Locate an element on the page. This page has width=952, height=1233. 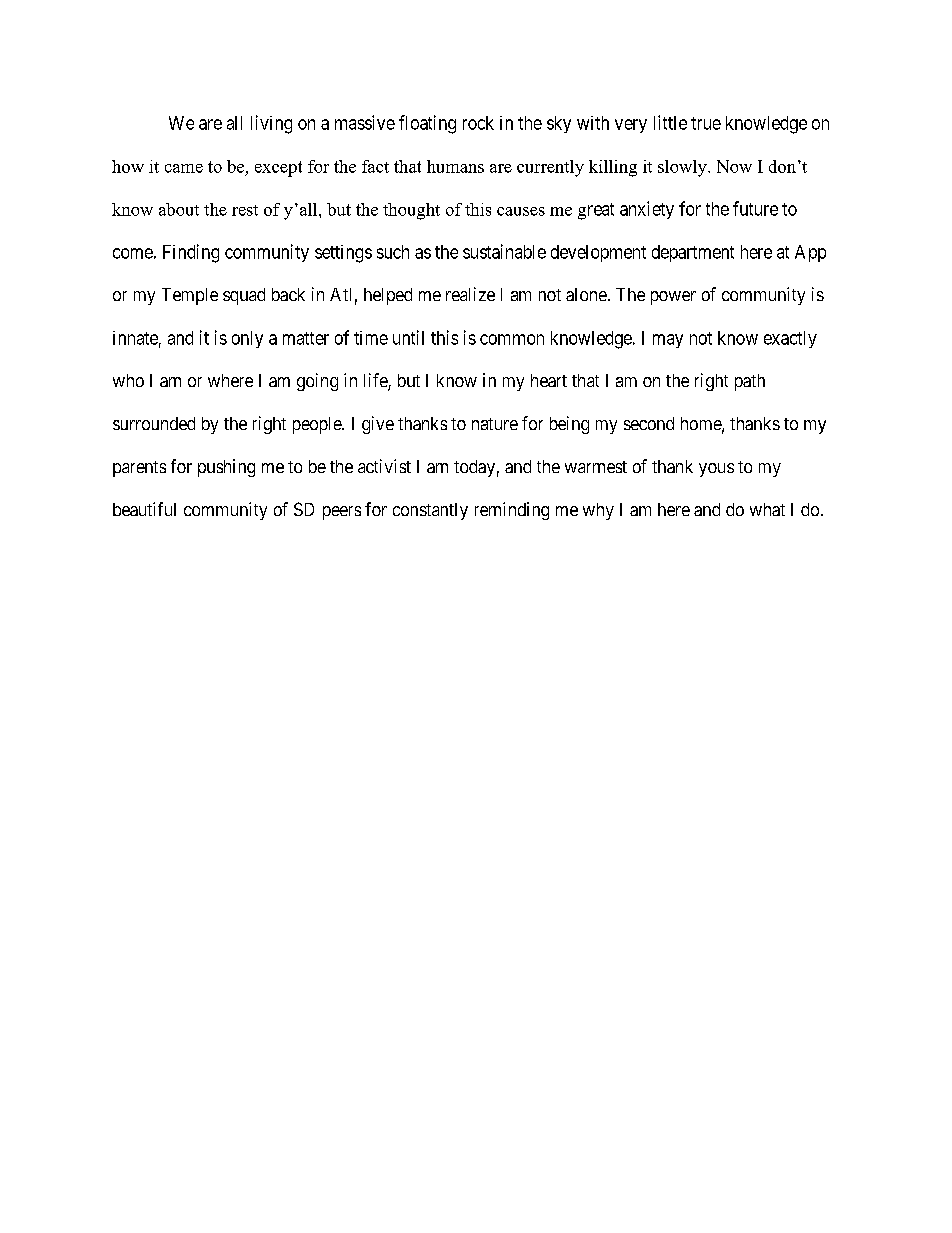
beautiful is located at coordinates (144, 509).
